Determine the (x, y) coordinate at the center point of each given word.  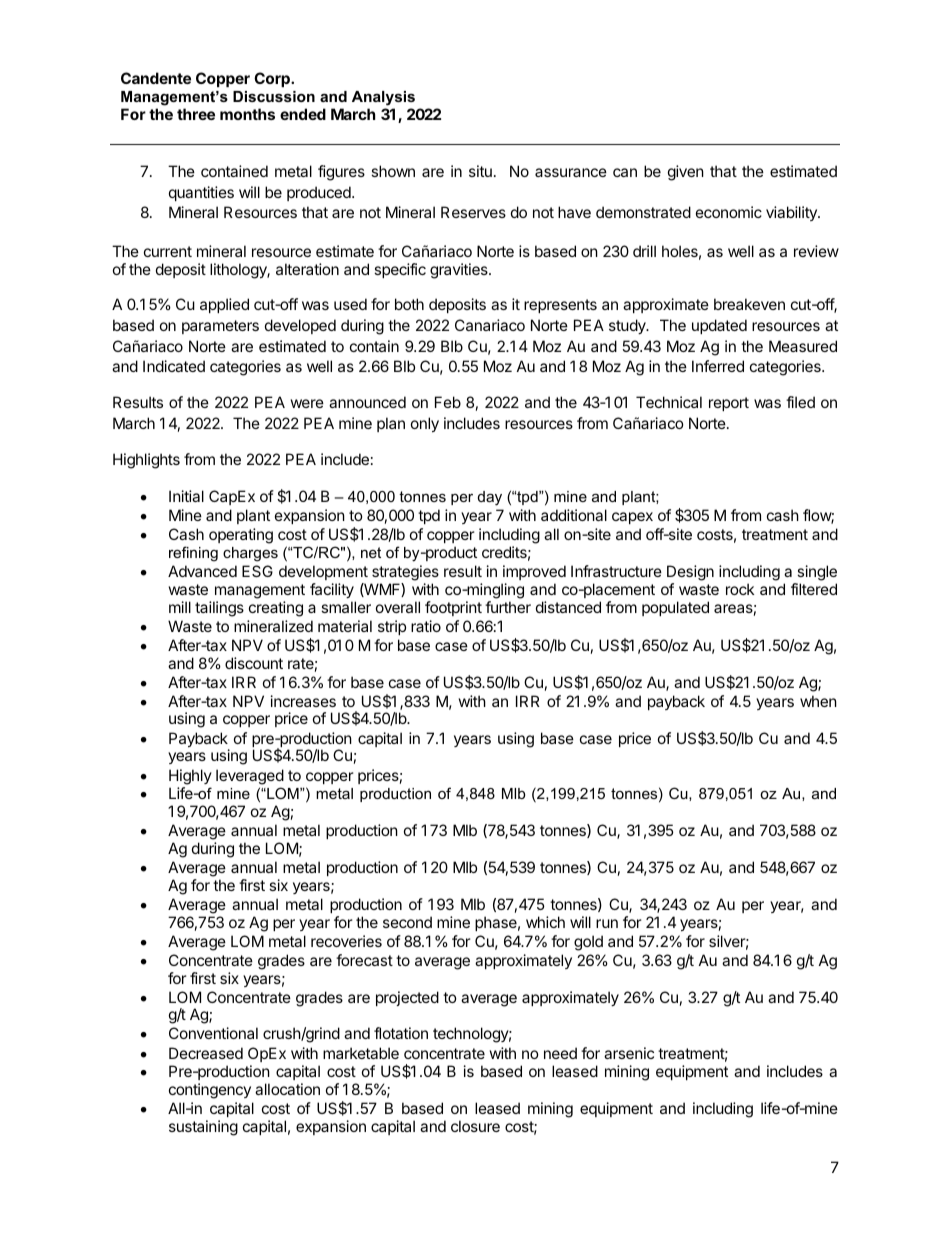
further (508, 607)
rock (740, 589)
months (247, 114)
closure (475, 1126)
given (686, 173)
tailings (219, 609)
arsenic (629, 1053)
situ (480, 171)
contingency (210, 1091)
